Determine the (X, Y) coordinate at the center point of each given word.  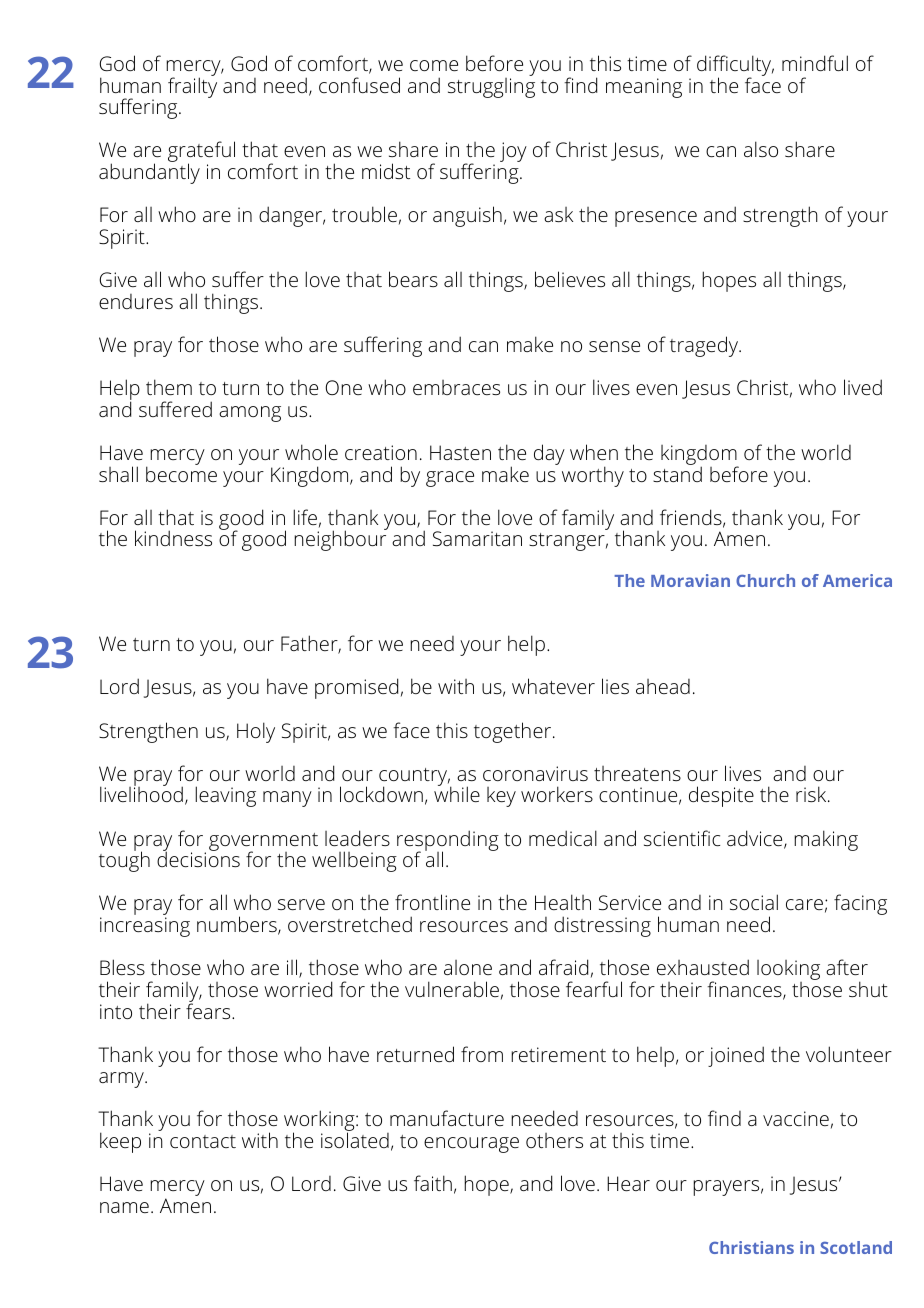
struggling (491, 86)
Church (765, 580)
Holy (256, 732)
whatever (553, 686)
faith (433, 1183)
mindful (815, 63)
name (124, 1207)
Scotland (856, 1247)
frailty (192, 86)
